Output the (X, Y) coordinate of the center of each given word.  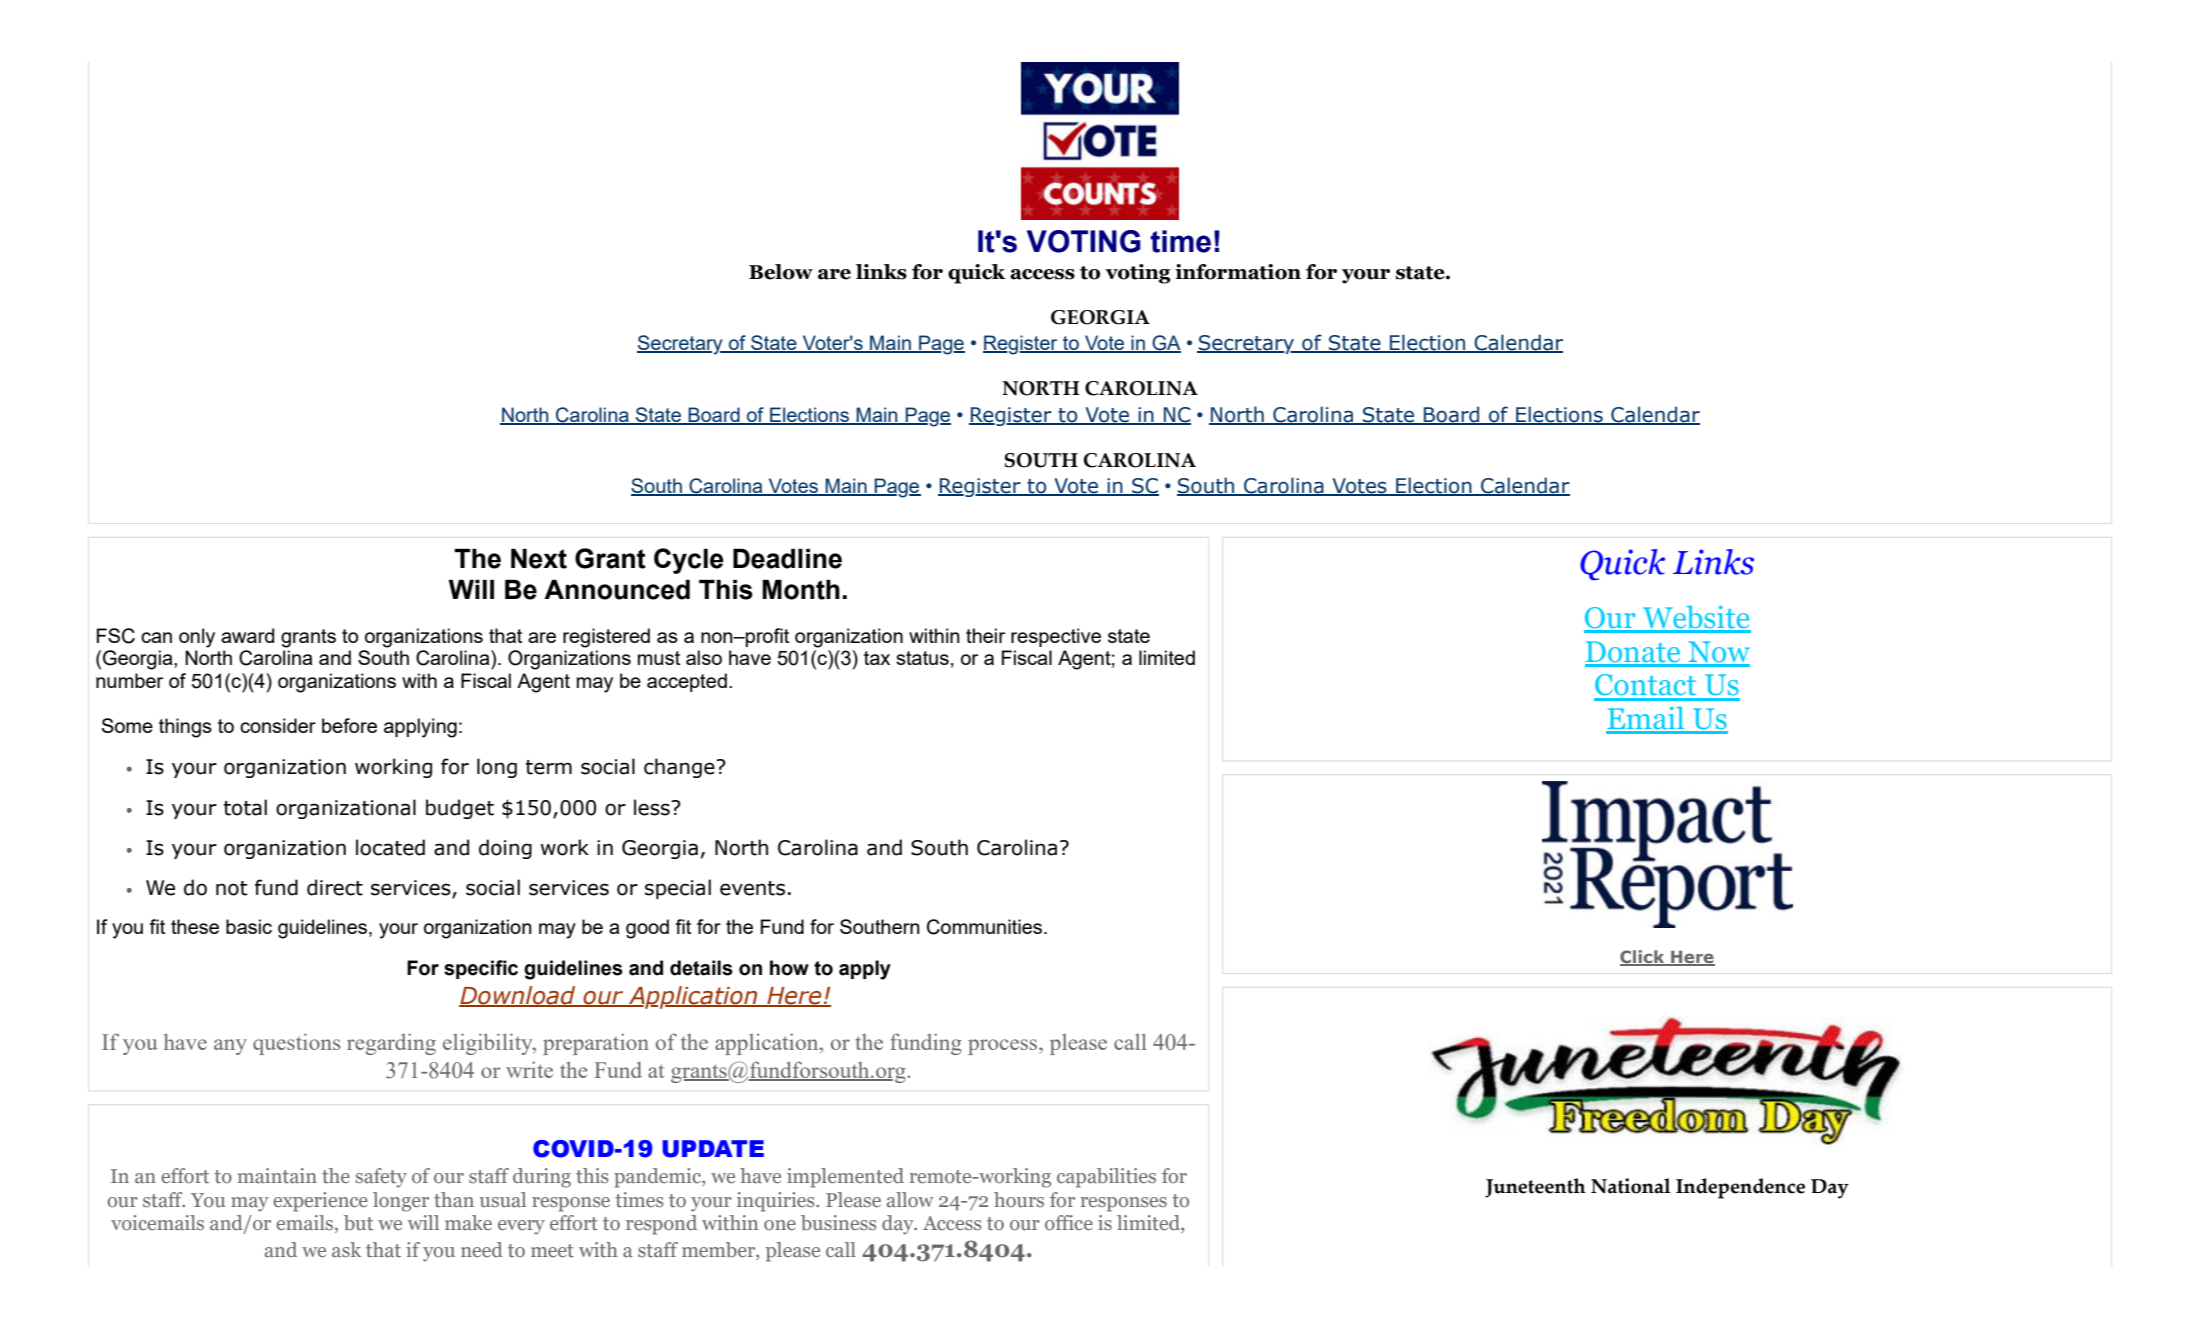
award (247, 635)
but (358, 1223)
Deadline (787, 559)
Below (781, 272)
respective (1056, 637)
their (985, 635)
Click (1643, 958)
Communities (986, 927)
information (1238, 272)
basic (249, 926)
